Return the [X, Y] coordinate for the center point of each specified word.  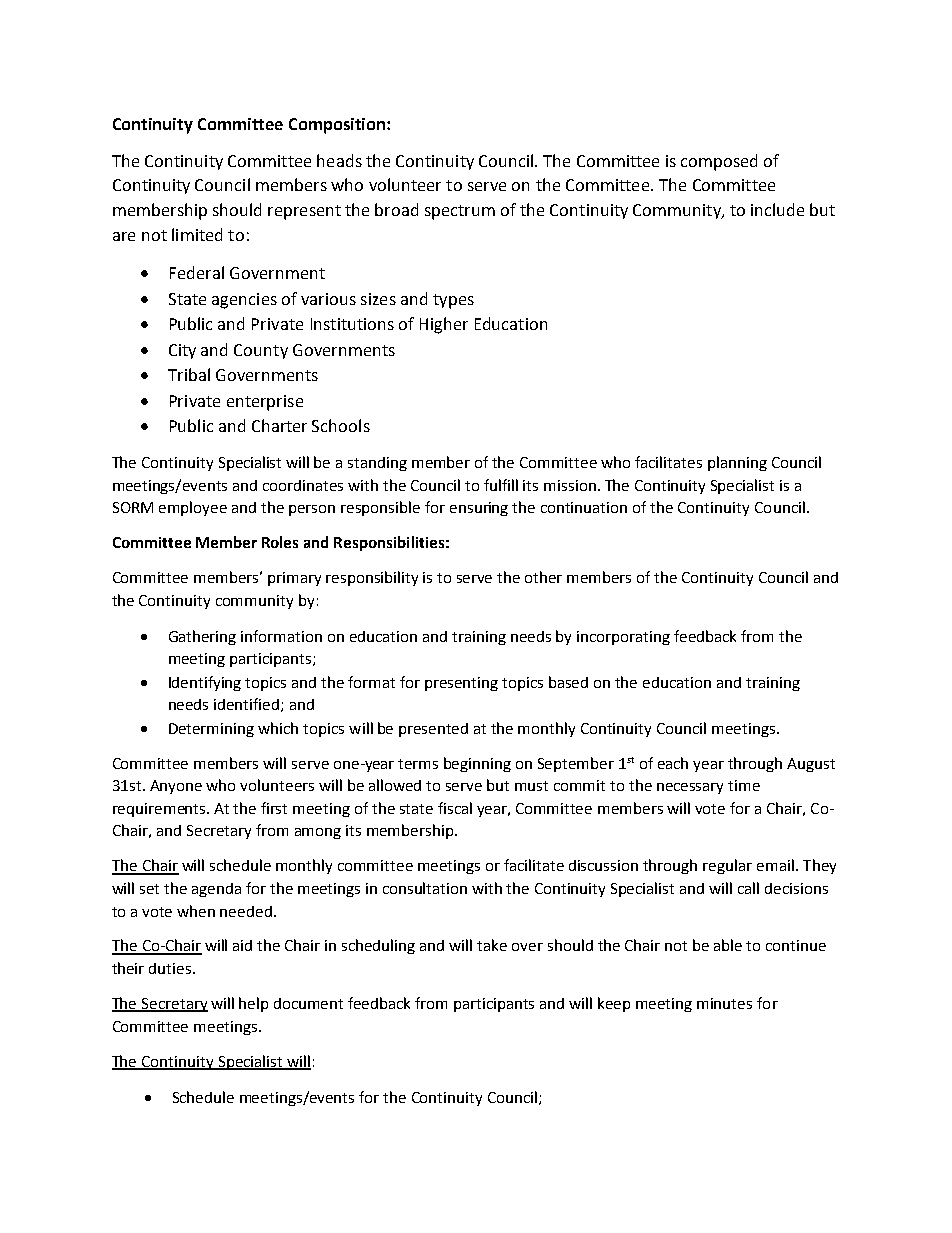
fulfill [501, 485]
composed [719, 162]
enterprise [265, 403]
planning [737, 463]
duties [171, 968]
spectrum [460, 212]
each [673, 763]
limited [197, 234]
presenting [461, 684]
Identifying [205, 683]
